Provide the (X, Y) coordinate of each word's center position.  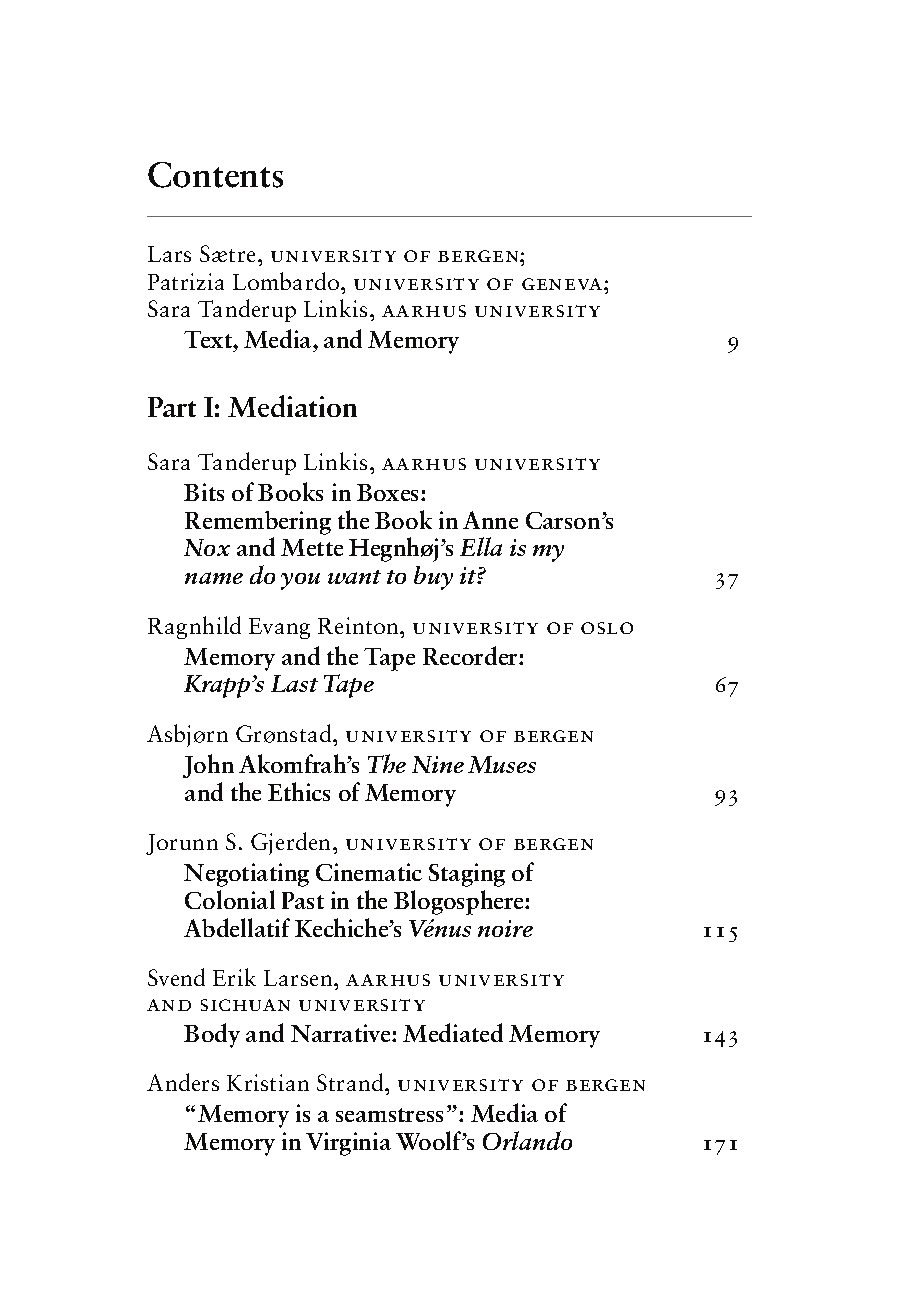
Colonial (230, 899)
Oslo (607, 628)
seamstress (389, 1115)
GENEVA (563, 284)
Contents (215, 175)
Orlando (527, 1140)
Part (172, 407)
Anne (490, 520)
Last (294, 683)
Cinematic (369, 872)
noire (505, 928)
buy (433, 578)
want (354, 577)
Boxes (389, 492)
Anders (183, 1082)
